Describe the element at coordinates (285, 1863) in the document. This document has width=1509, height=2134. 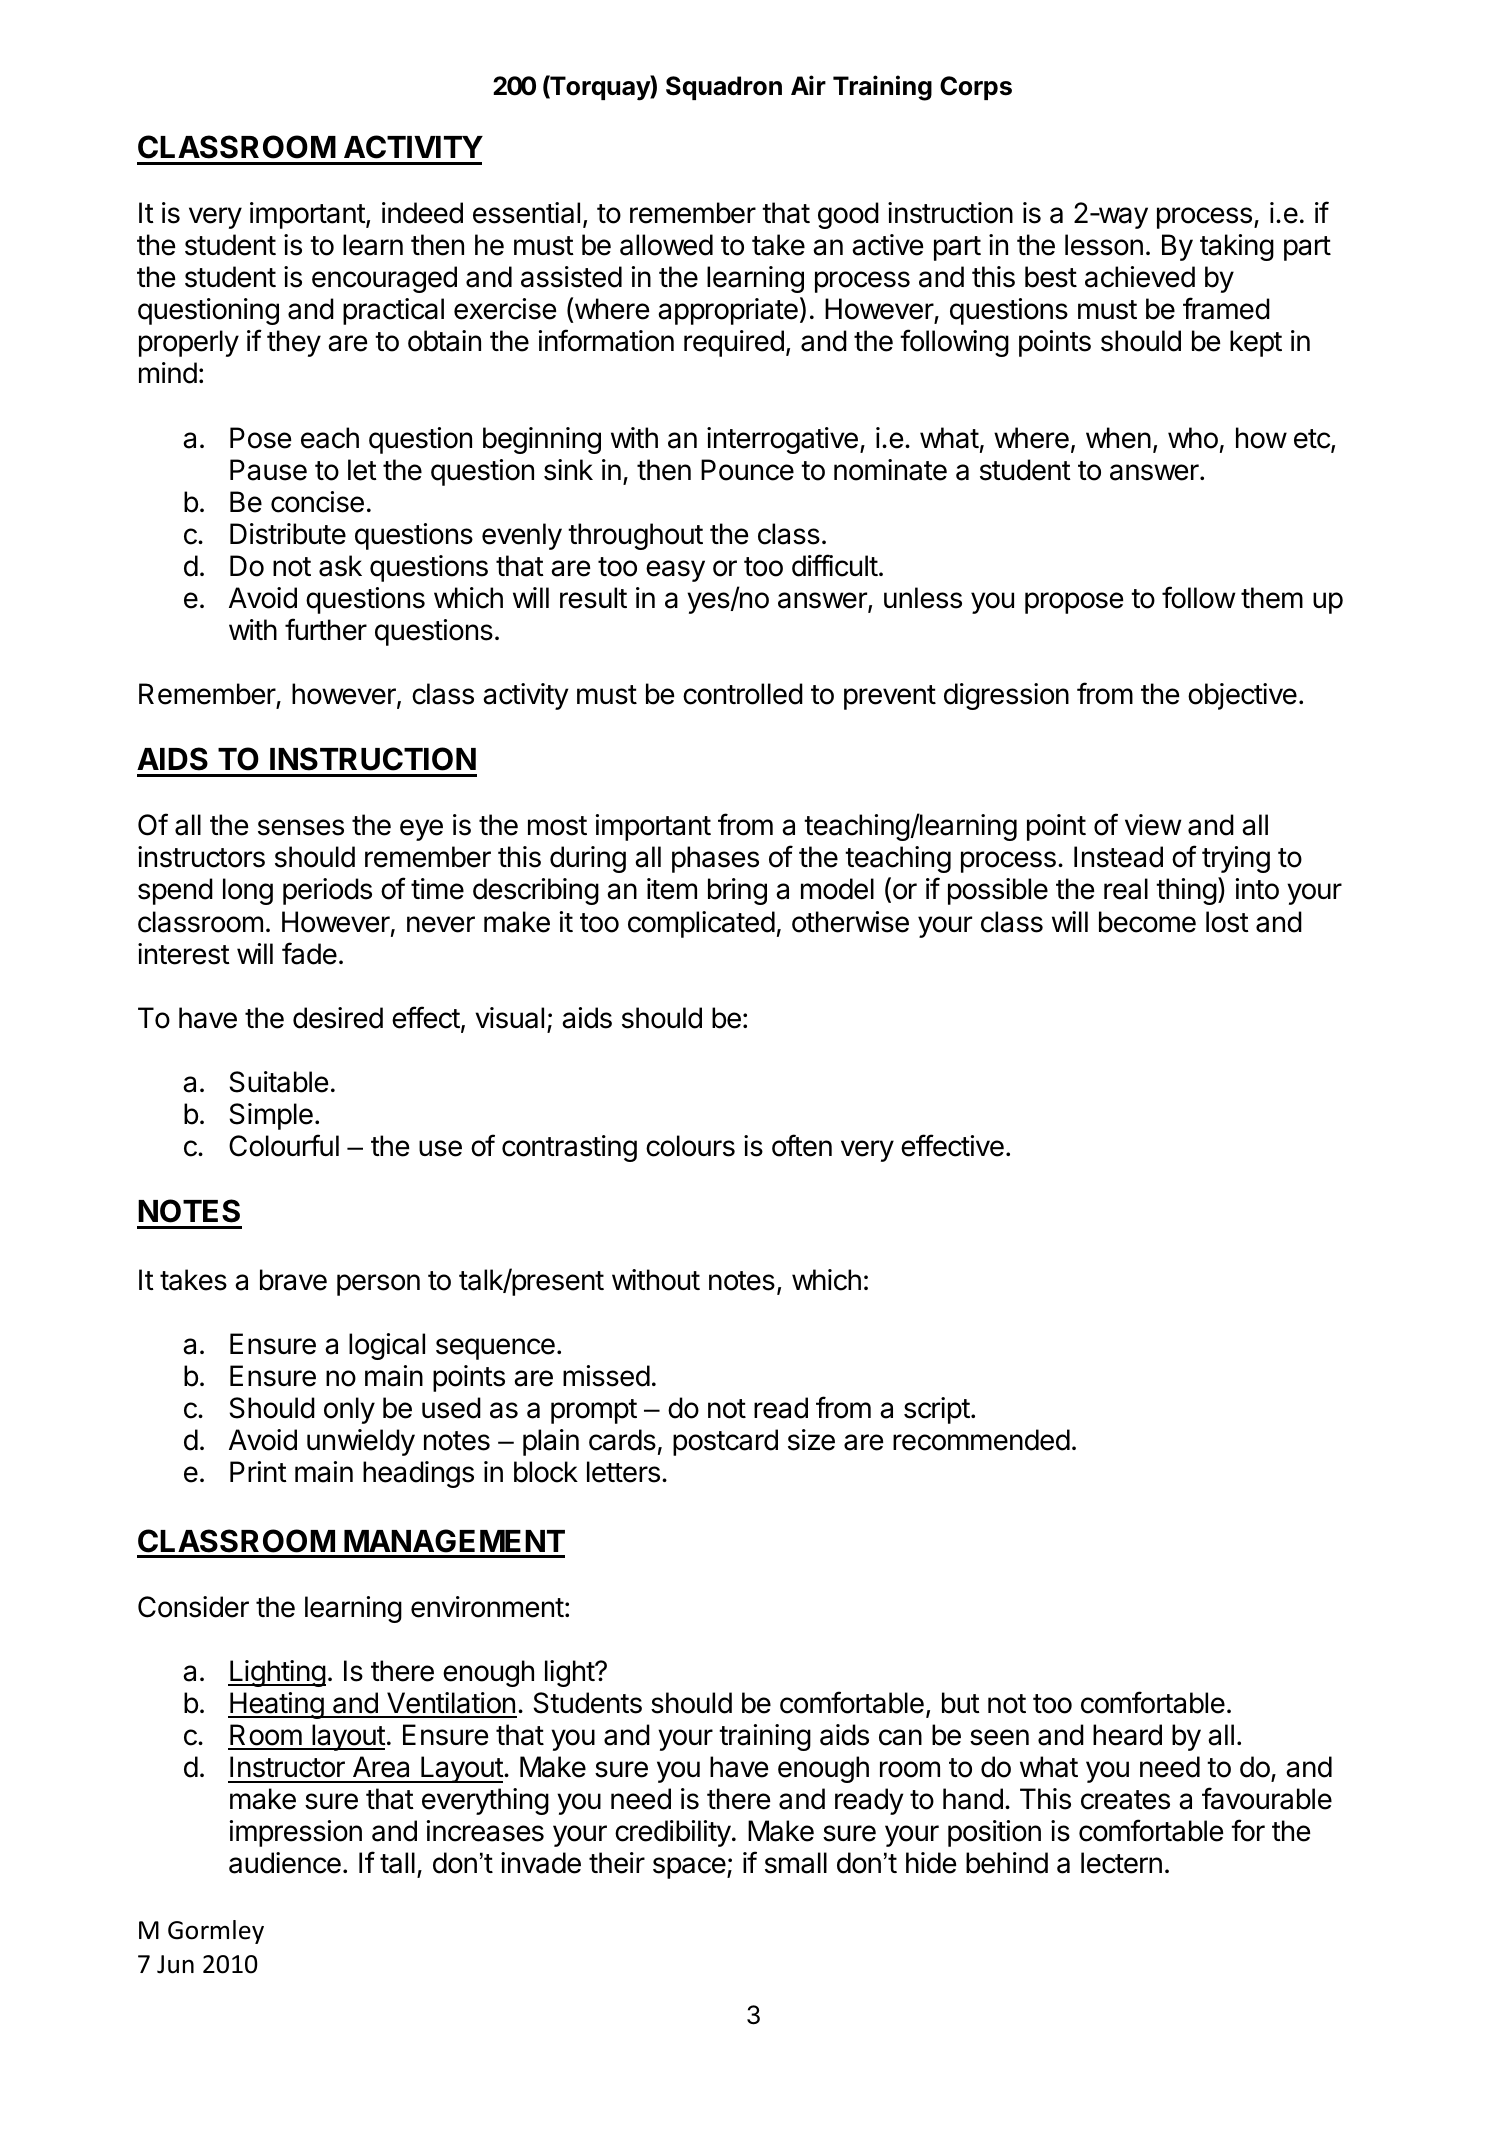
I see `audience` at that location.
